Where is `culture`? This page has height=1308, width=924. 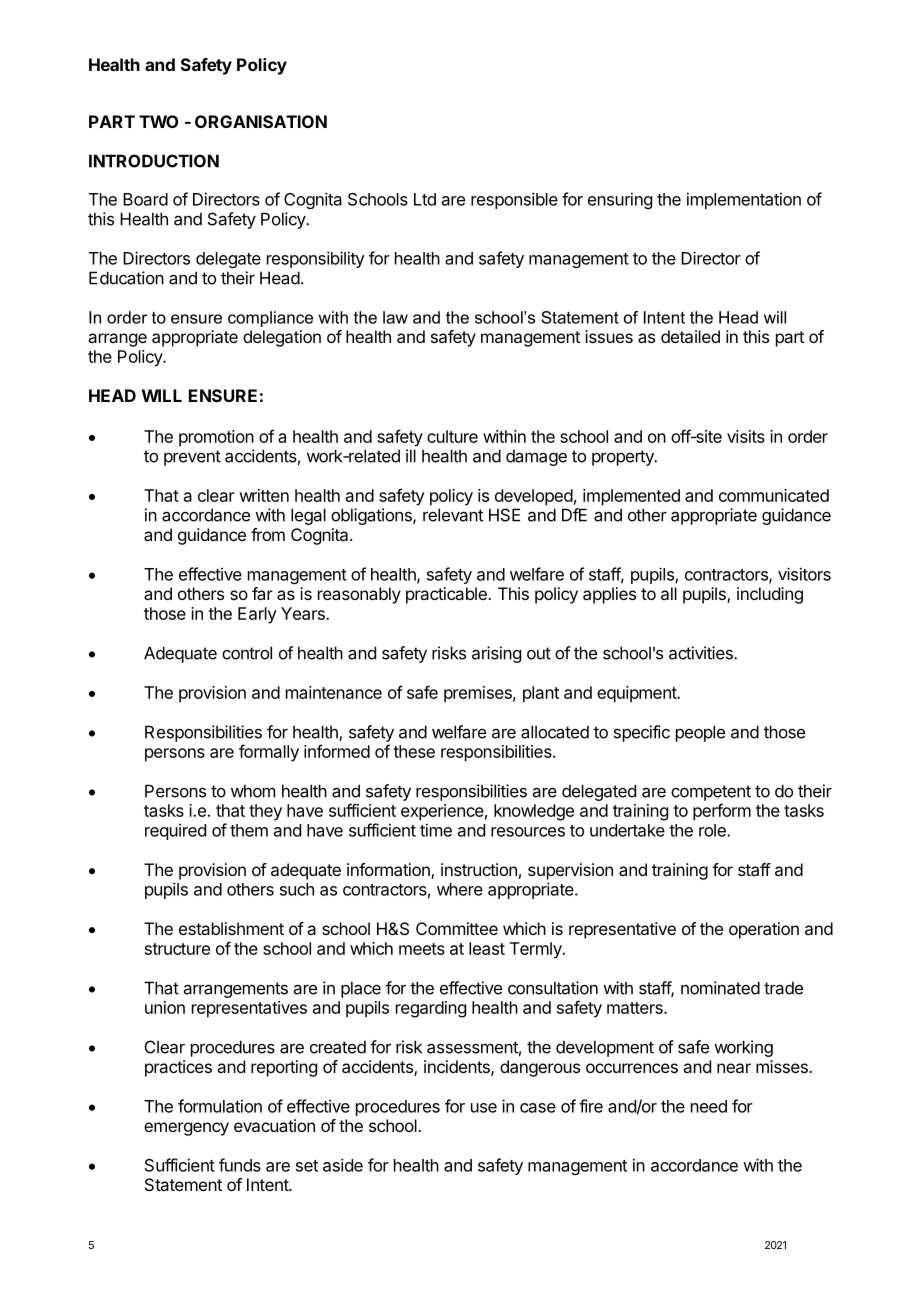
culture is located at coordinates (452, 436).
